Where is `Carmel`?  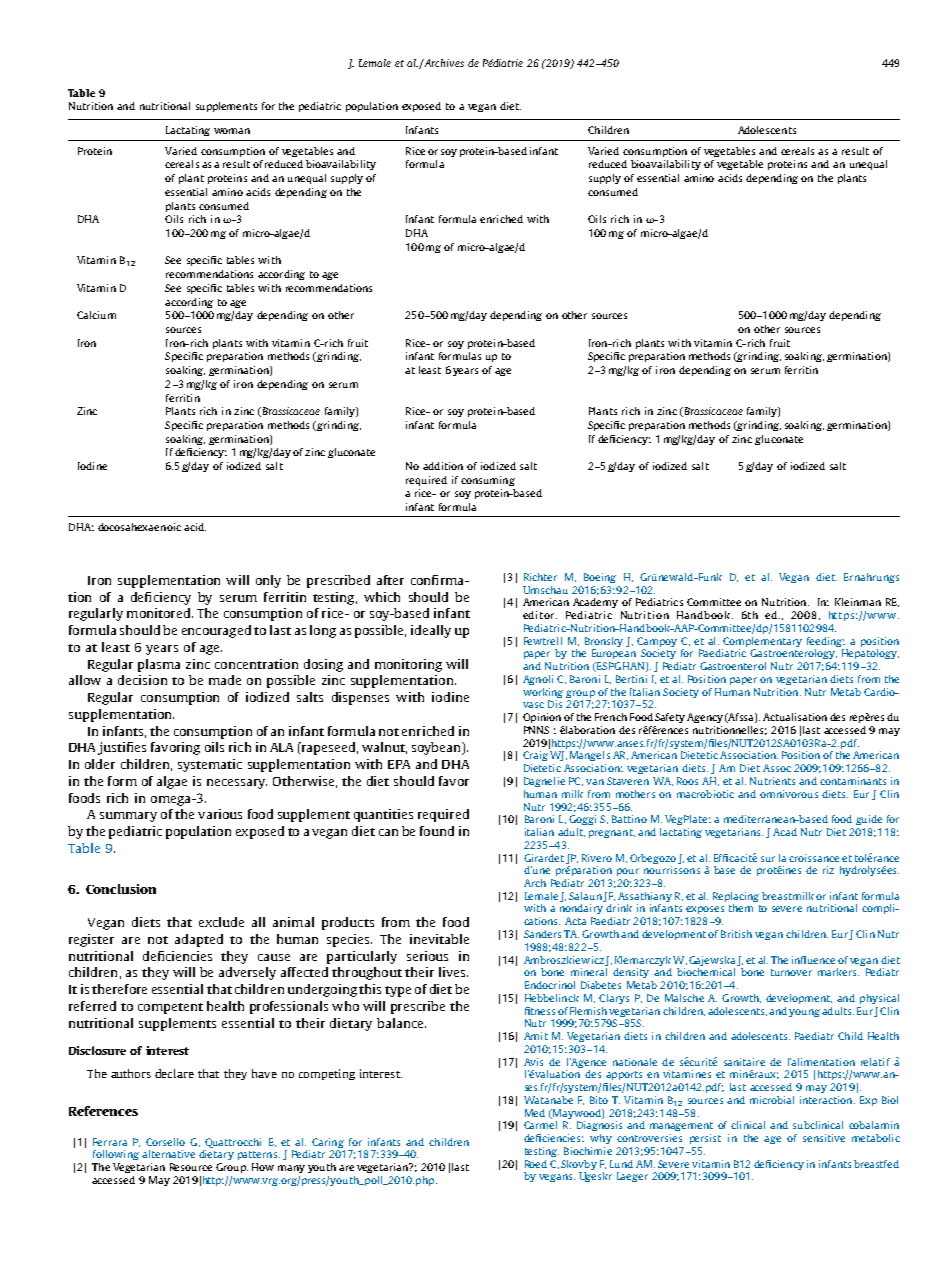 Carmel is located at coordinates (540, 1125).
